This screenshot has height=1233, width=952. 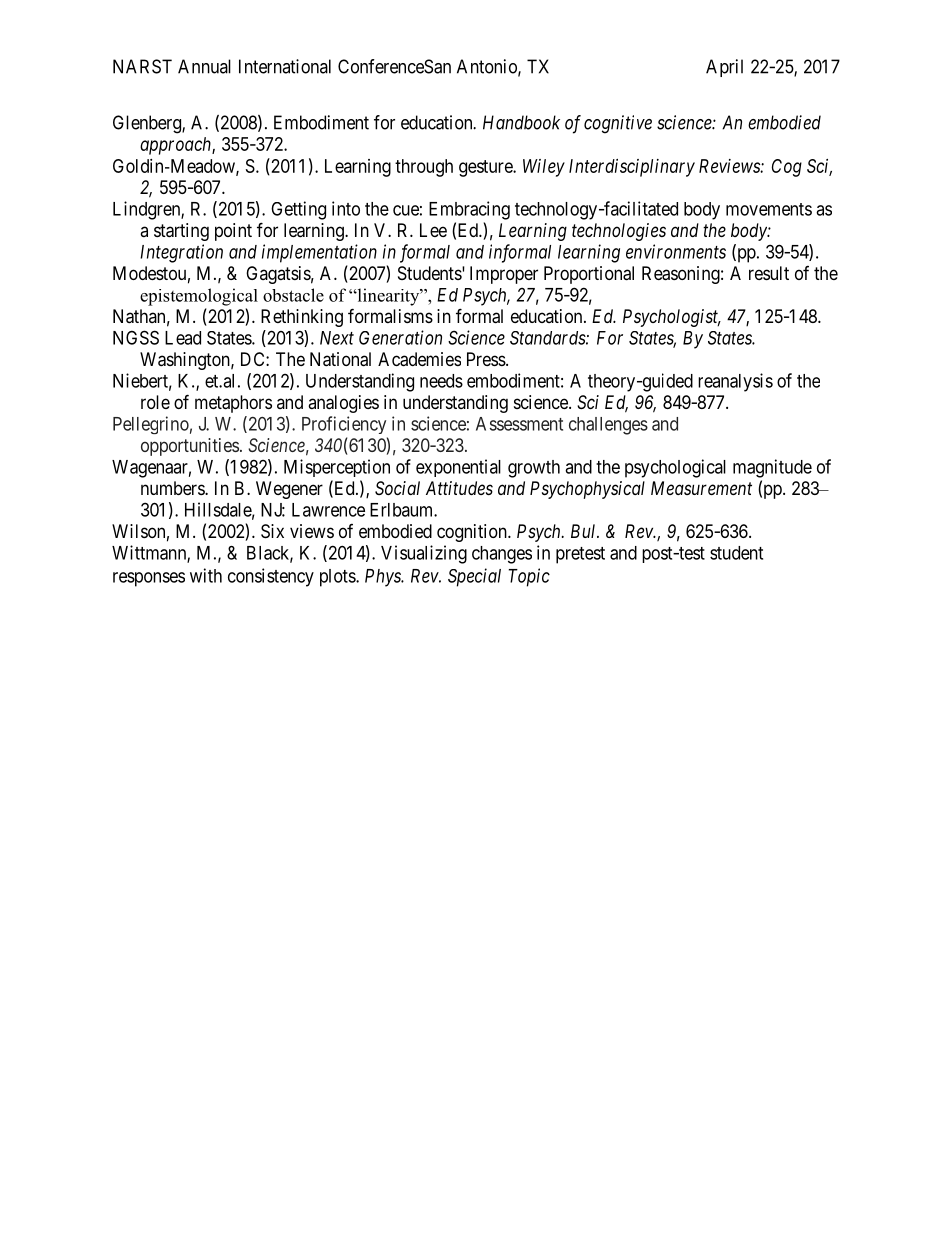 I want to click on challenges, so click(x=608, y=426).
